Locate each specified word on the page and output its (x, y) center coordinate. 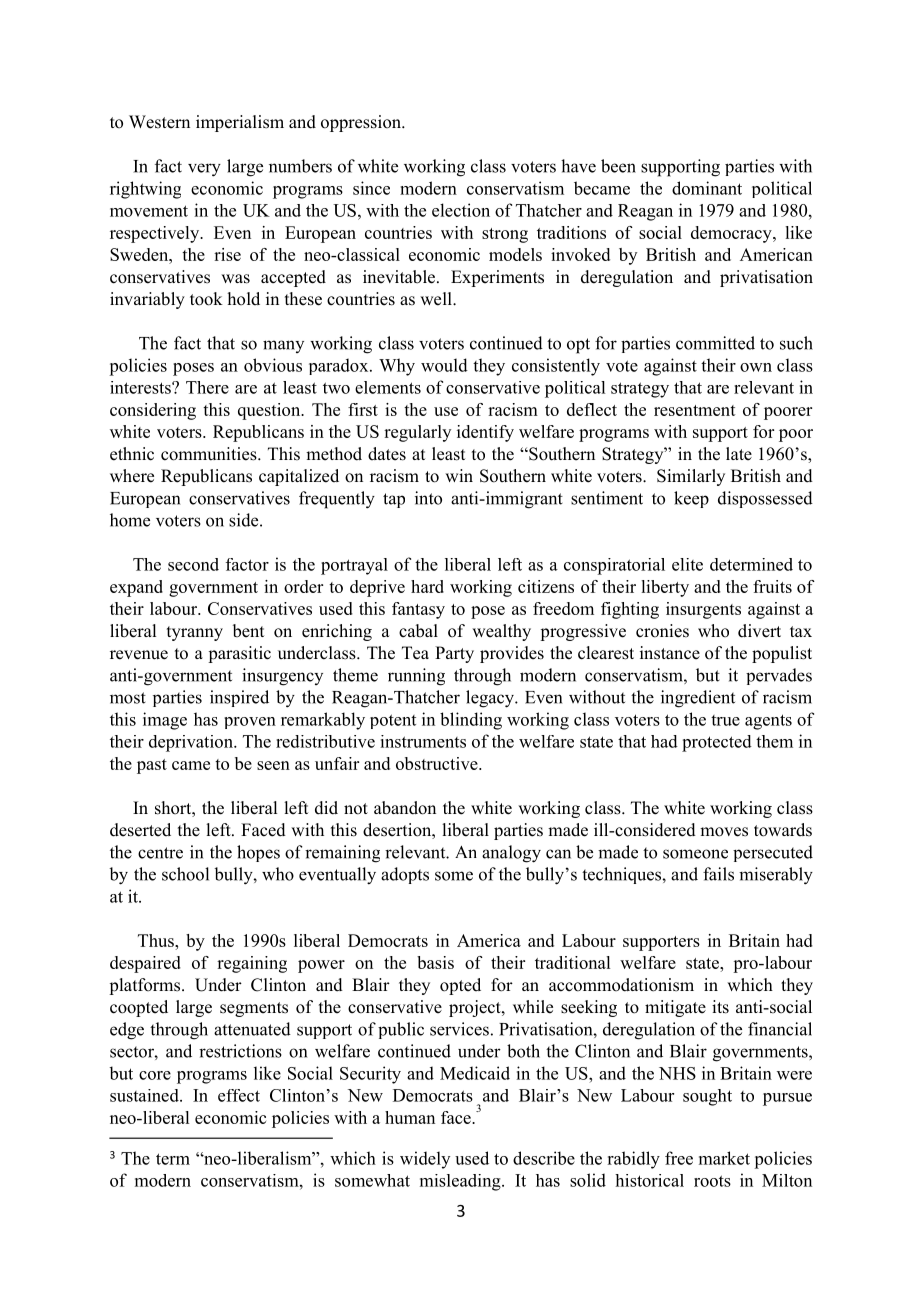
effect (239, 1095)
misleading (461, 1182)
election (461, 210)
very (204, 170)
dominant (707, 188)
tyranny (195, 633)
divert (759, 631)
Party (454, 654)
